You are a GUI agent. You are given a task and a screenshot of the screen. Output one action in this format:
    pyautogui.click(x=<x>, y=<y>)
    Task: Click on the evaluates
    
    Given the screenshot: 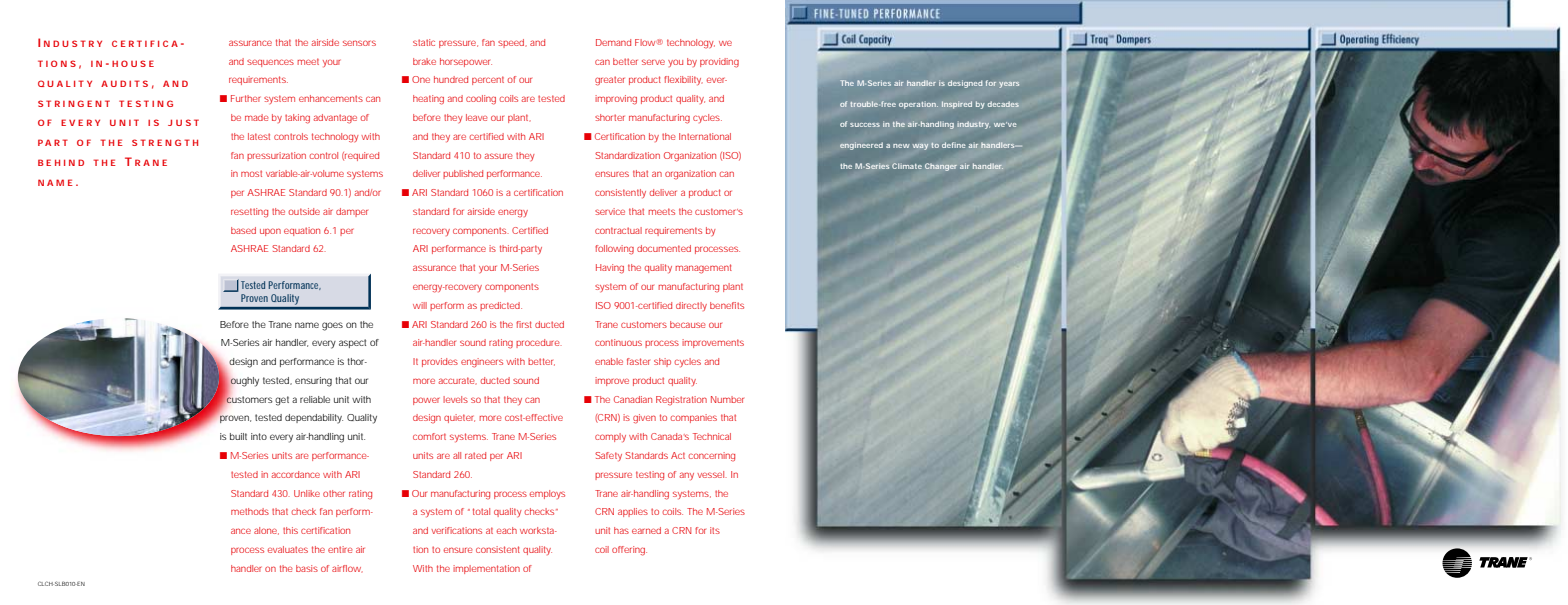 What is the action you would take?
    pyautogui.click(x=287, y=549)
